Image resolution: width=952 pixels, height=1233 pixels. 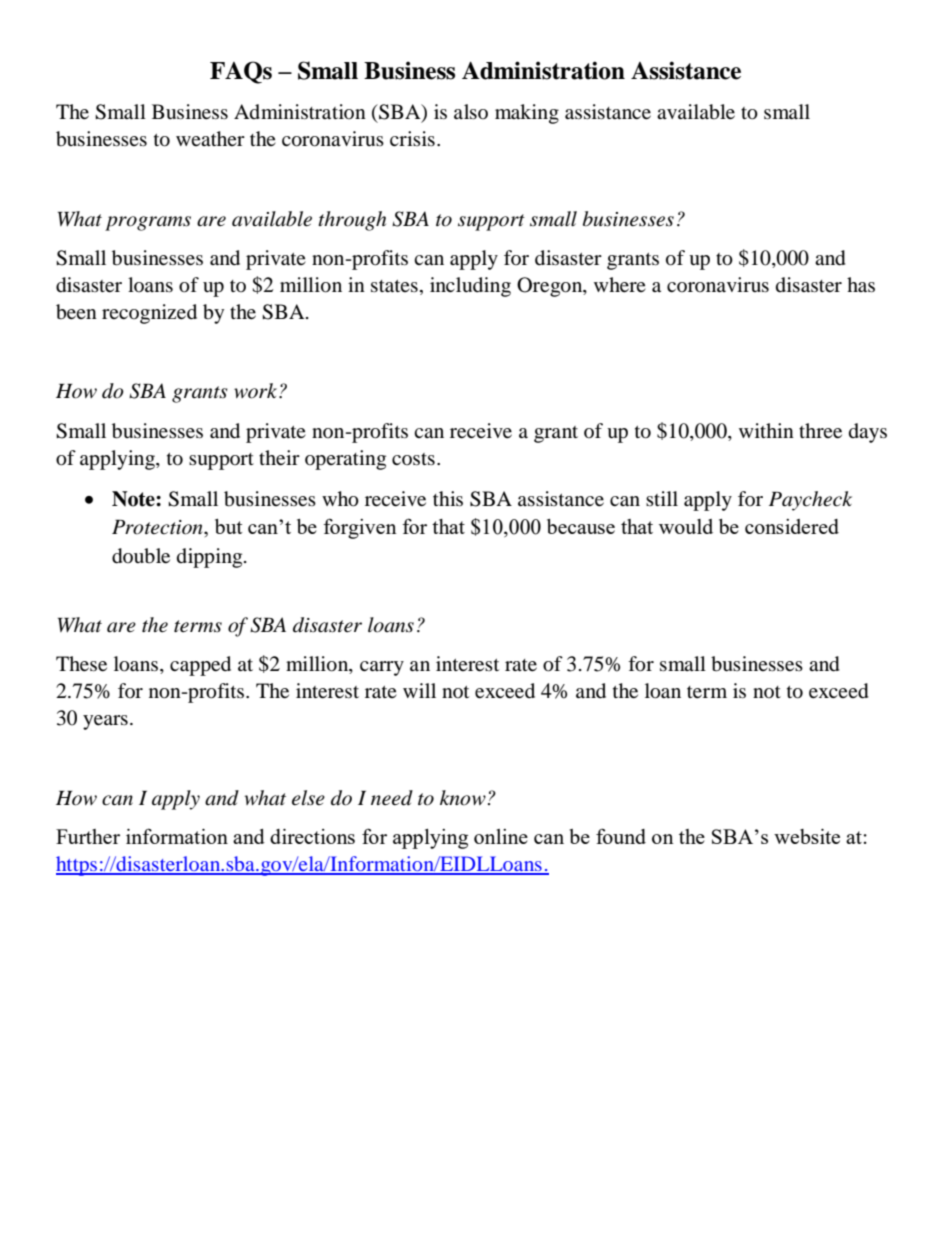 What do you see at coordinates (807, 836) in the document?
I see `website` at bounding box center [807, 836].
